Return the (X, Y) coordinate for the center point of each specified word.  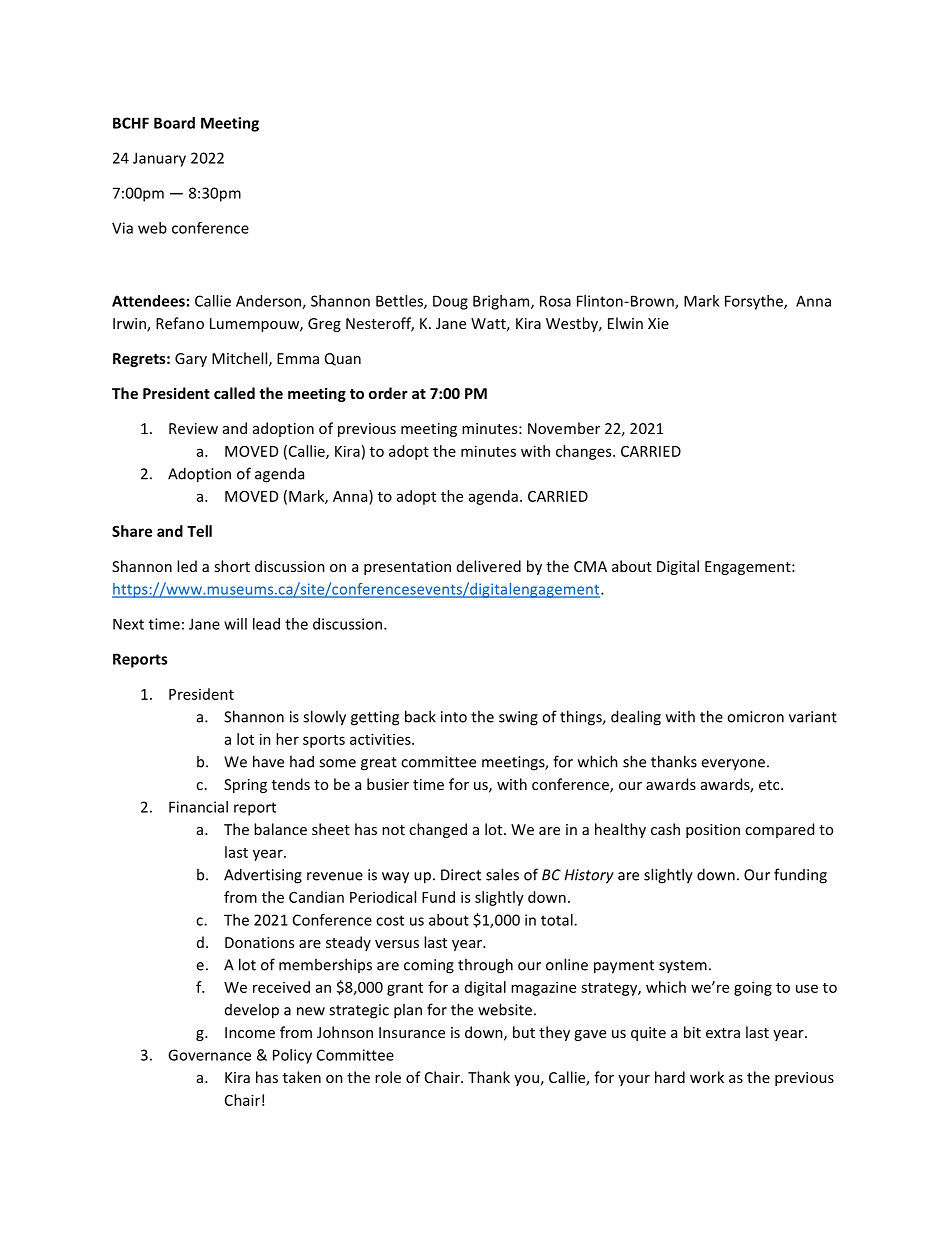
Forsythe (755, 302)
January (159, 159)
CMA (590, 566)
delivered (489, 566)
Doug (450, 302)
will (235, 624)
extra (723, 1033)
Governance (209, 1055)
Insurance (412, 1032)
